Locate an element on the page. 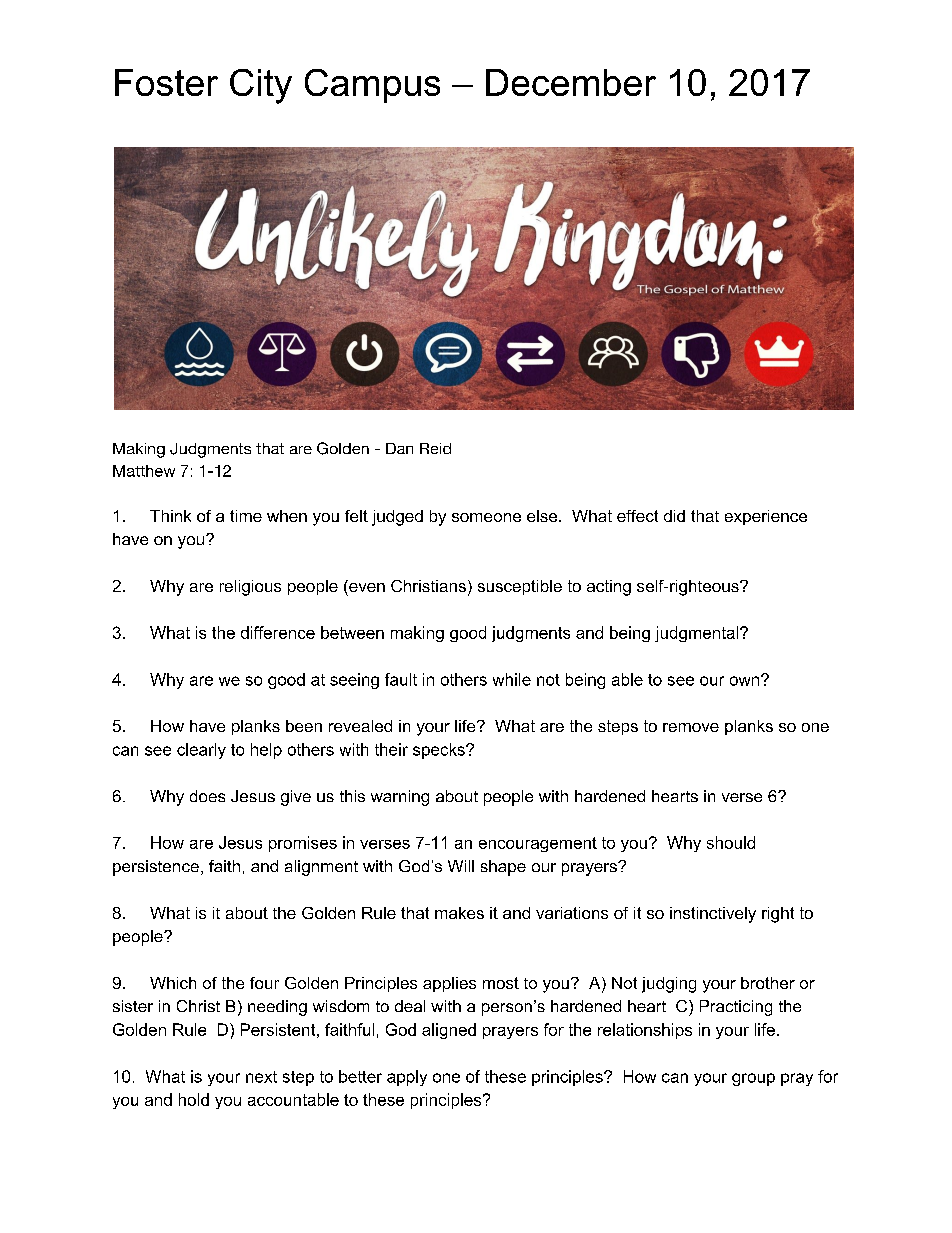  religious is located at coordinates (250, 588).
